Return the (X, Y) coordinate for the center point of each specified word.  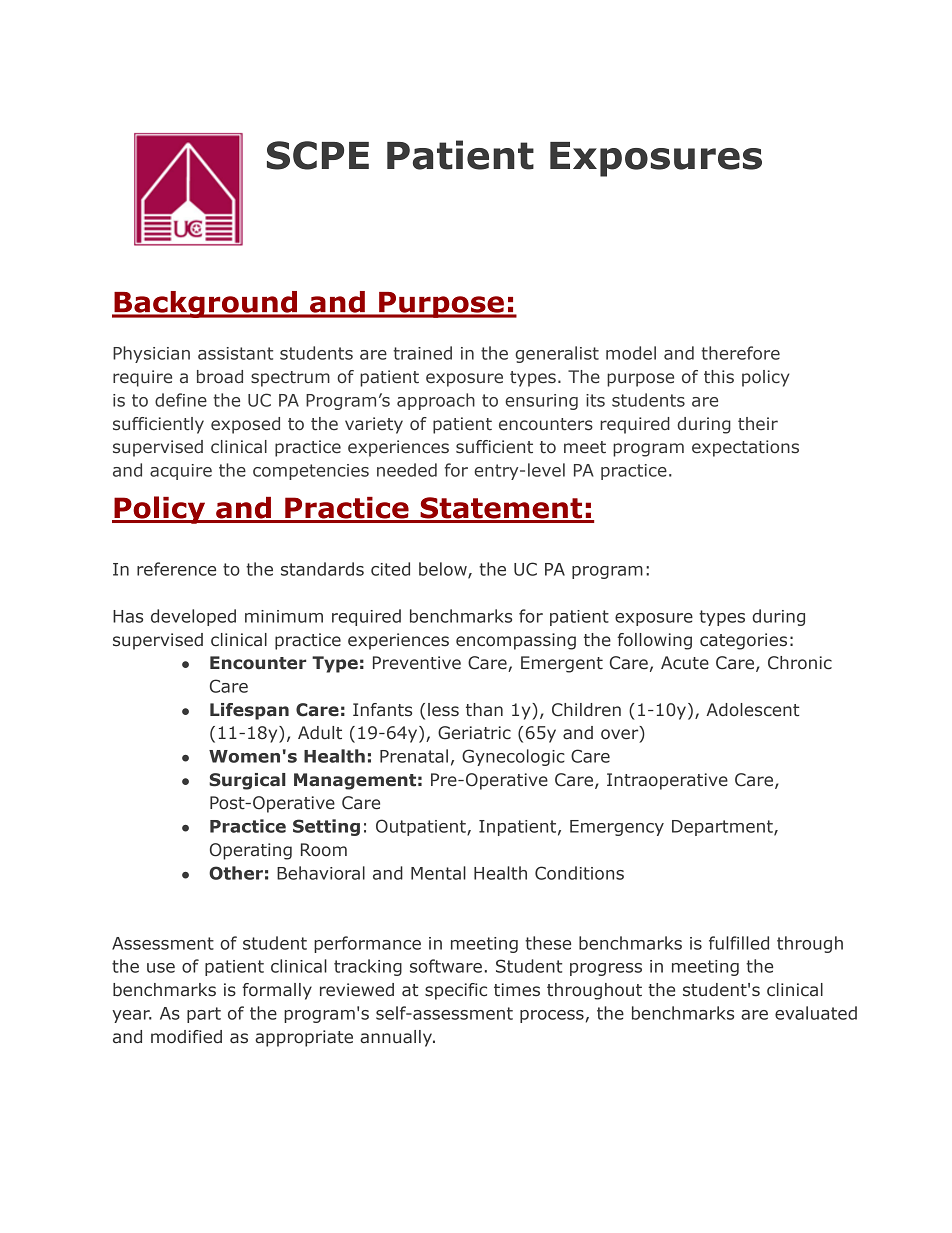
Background (205, 304)
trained (422, 353)
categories (743, 641)
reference (176, 569)
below (444, 570)
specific (456, 991)
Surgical (247, 781)
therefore (740, 353)
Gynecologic (513, 757)
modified (186, 1037)
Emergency (617, 828)
